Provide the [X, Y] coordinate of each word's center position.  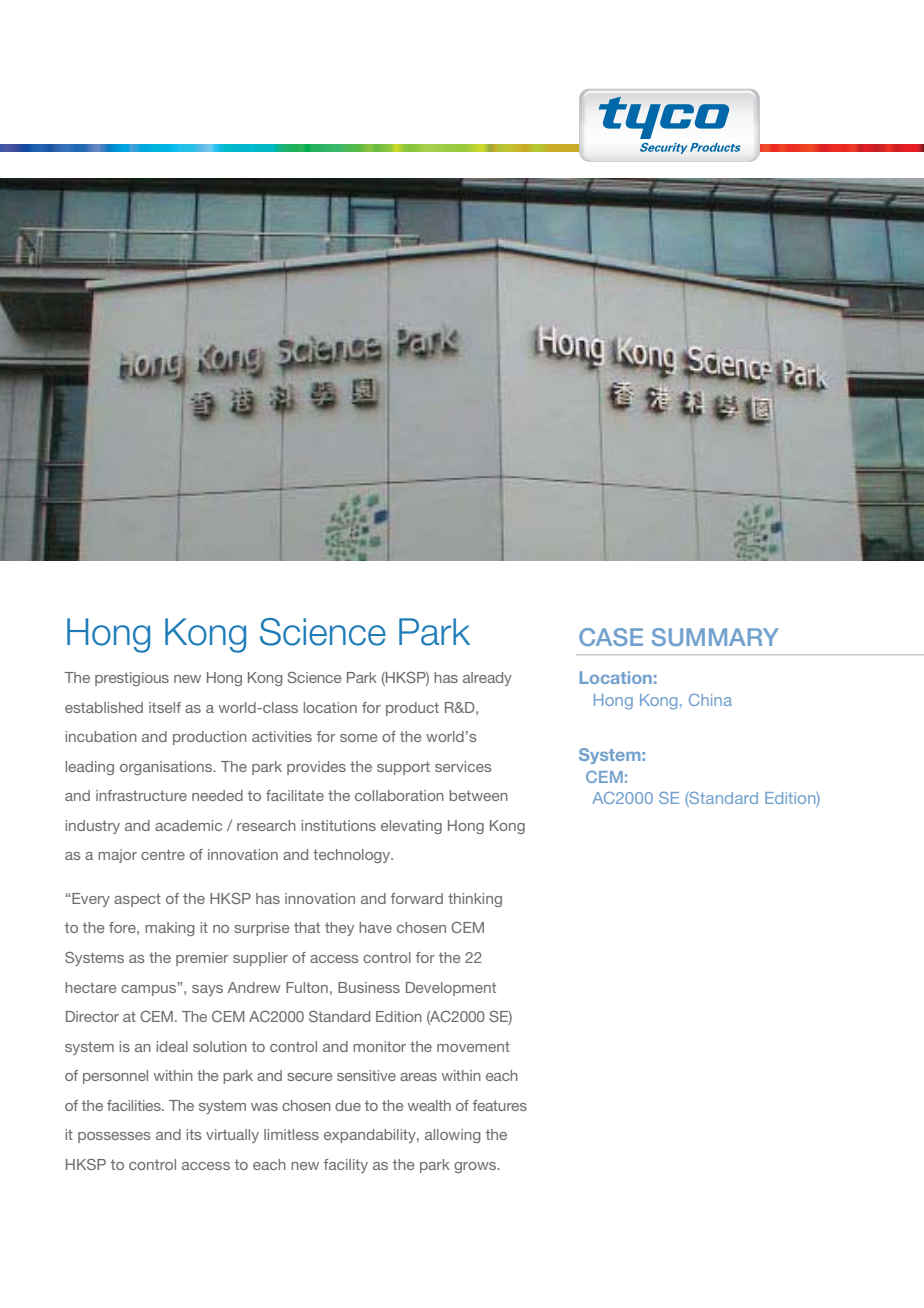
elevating [411, 827]
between [478, 795]
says [207, 990]
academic [188, 825]
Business [369, 987]
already [487, 679]
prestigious [132, 679]
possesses [114, 1137]
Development [451, 989]
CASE [611, 637]
